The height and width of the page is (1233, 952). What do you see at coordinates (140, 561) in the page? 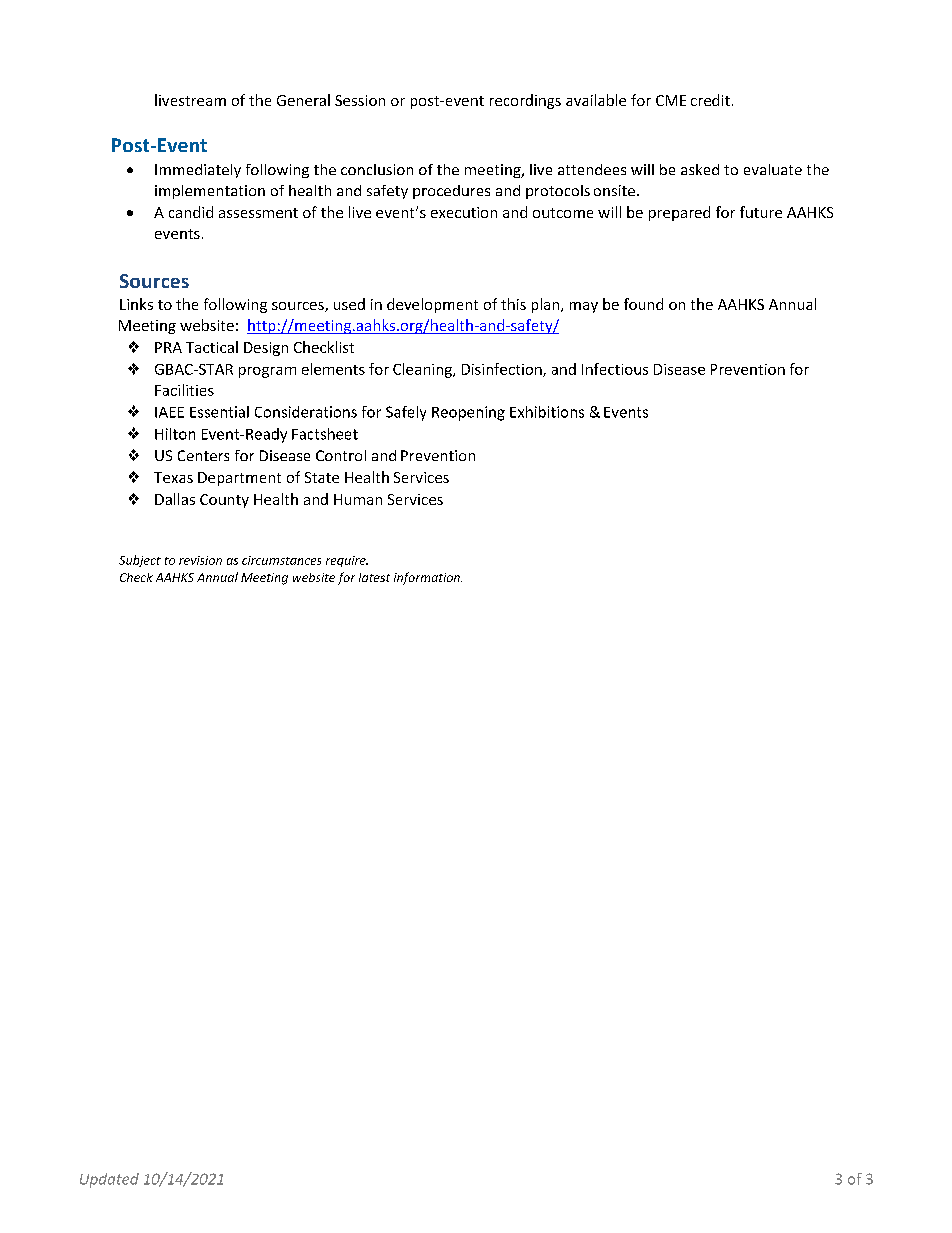
I see `Subject` at bounding box center [140, 561].
